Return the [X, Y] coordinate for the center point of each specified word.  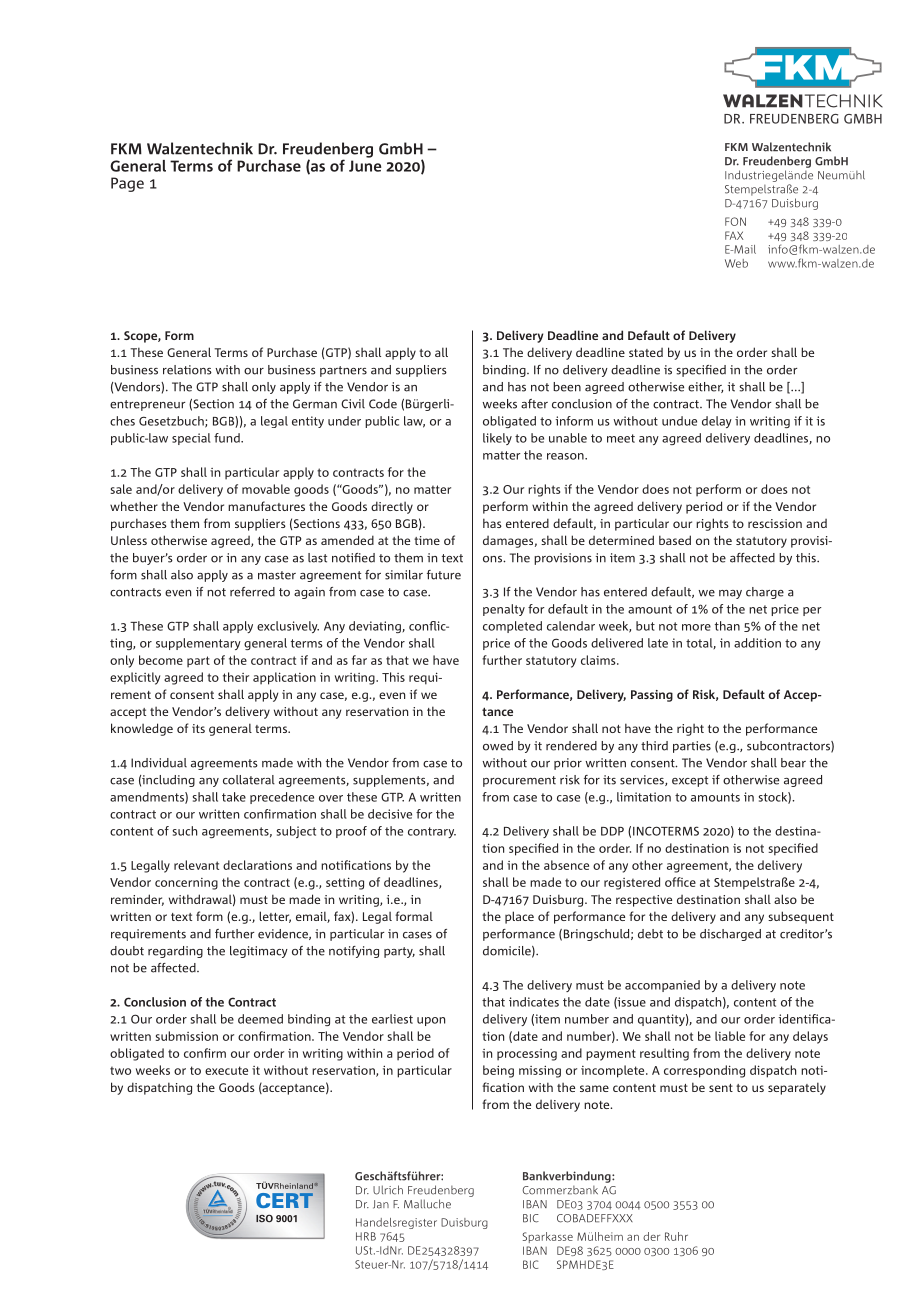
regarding [175, 952]
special [191, 439]
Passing [652, 696]
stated [646, 352]
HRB [366, 1236]
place [519, 917]
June [365, 166]
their [236, 677]
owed [498, 746]
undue [679, 421]
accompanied [662, 986]
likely [497, 439]
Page [127, 184]
